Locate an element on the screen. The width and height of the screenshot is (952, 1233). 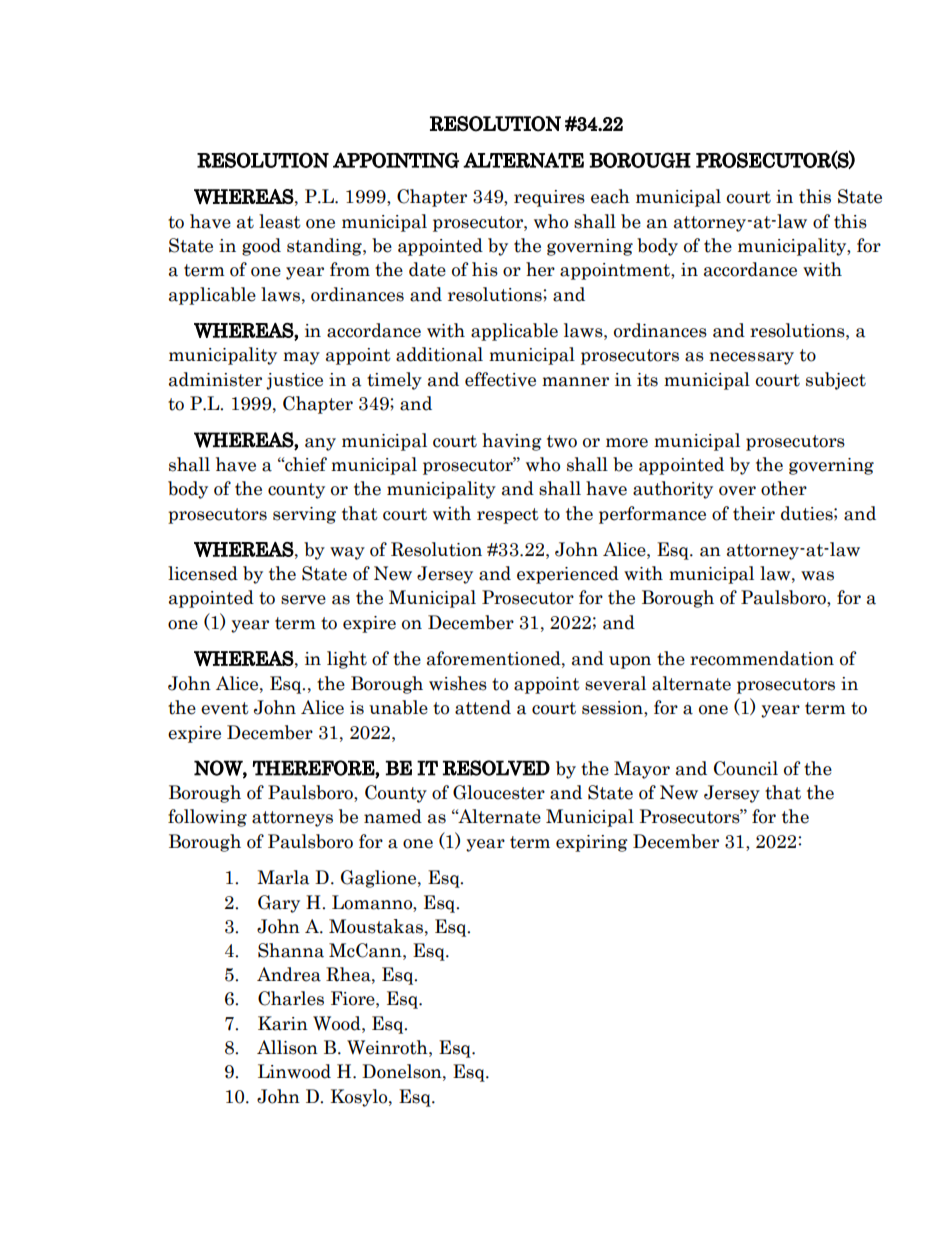
experienced is located at coordinates (568, 575).
